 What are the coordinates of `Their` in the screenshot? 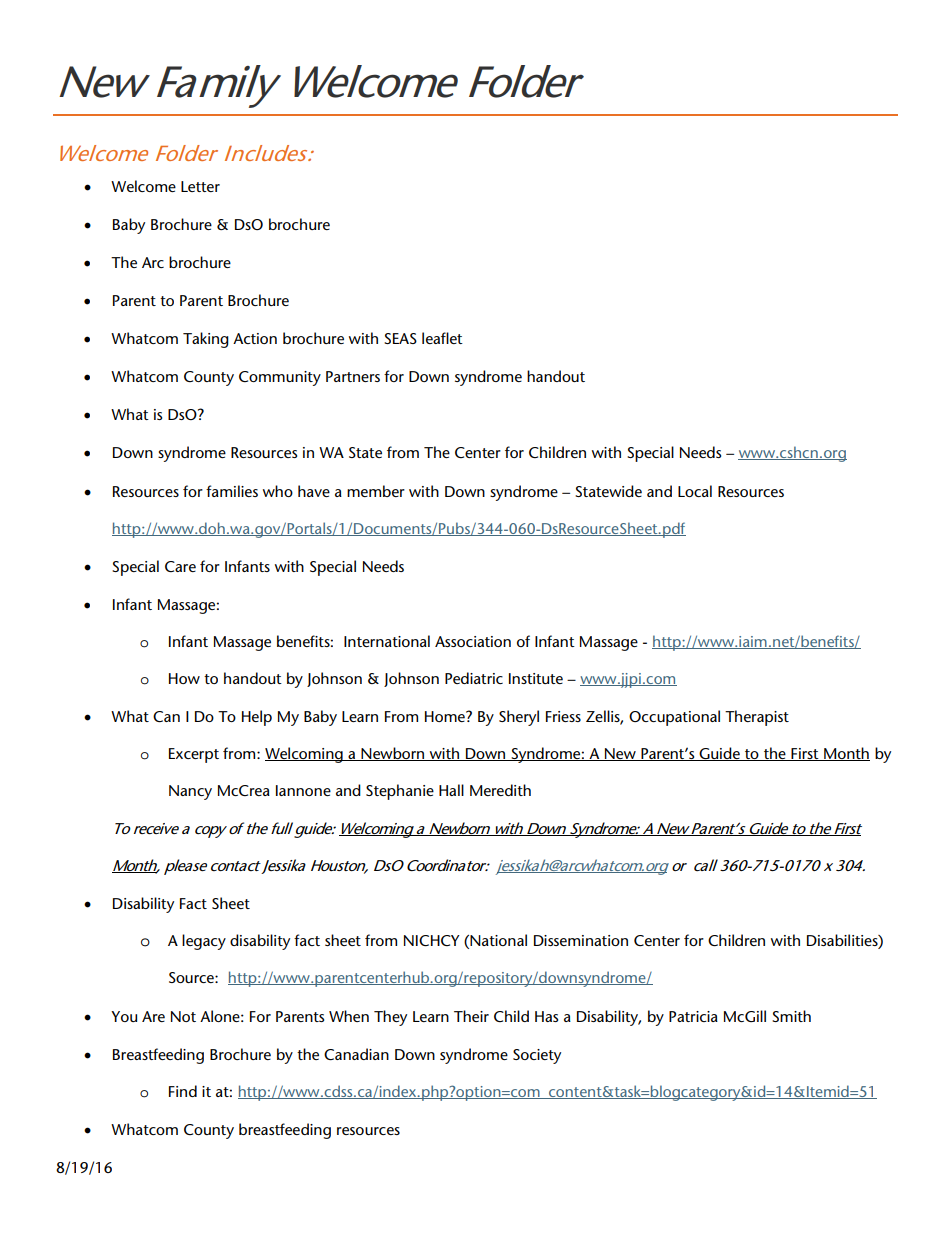 It's located at (471, 1016).
